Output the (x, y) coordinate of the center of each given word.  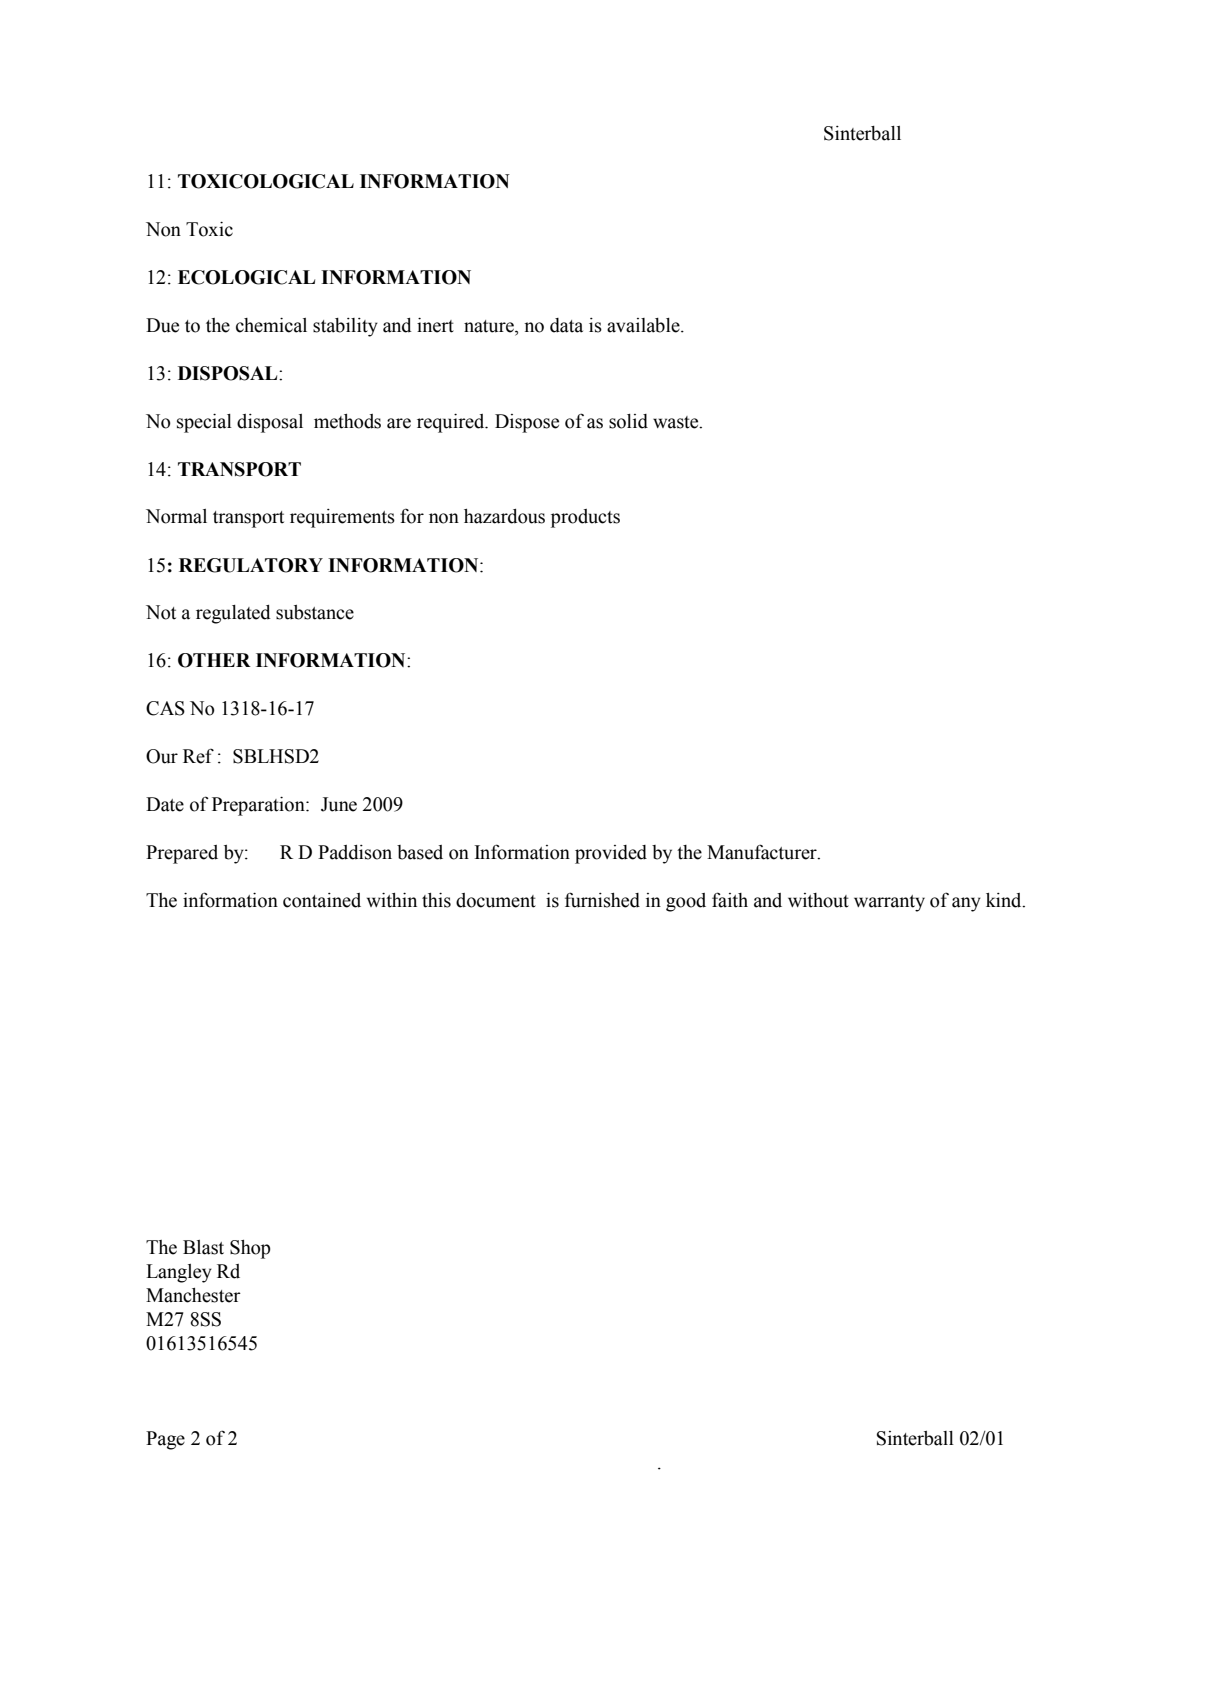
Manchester (193, 1295)
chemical (271, 325)
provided (611, 854)
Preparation (259, 806)
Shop (250, 1249)
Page (165, 1440)
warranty (889, 903)
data (566, 325)
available (644, 325)
